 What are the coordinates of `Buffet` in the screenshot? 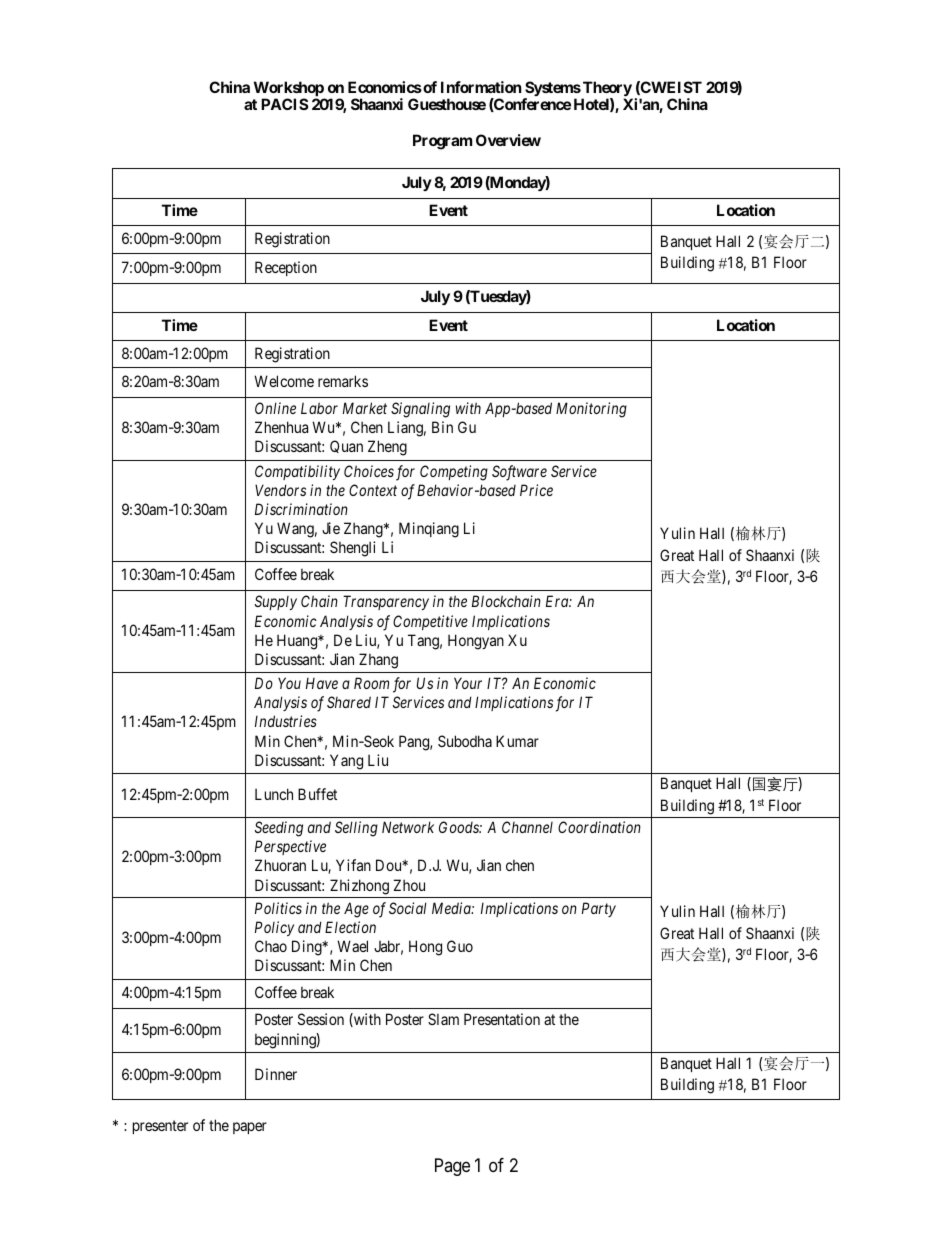 It's located at (317, 794).
